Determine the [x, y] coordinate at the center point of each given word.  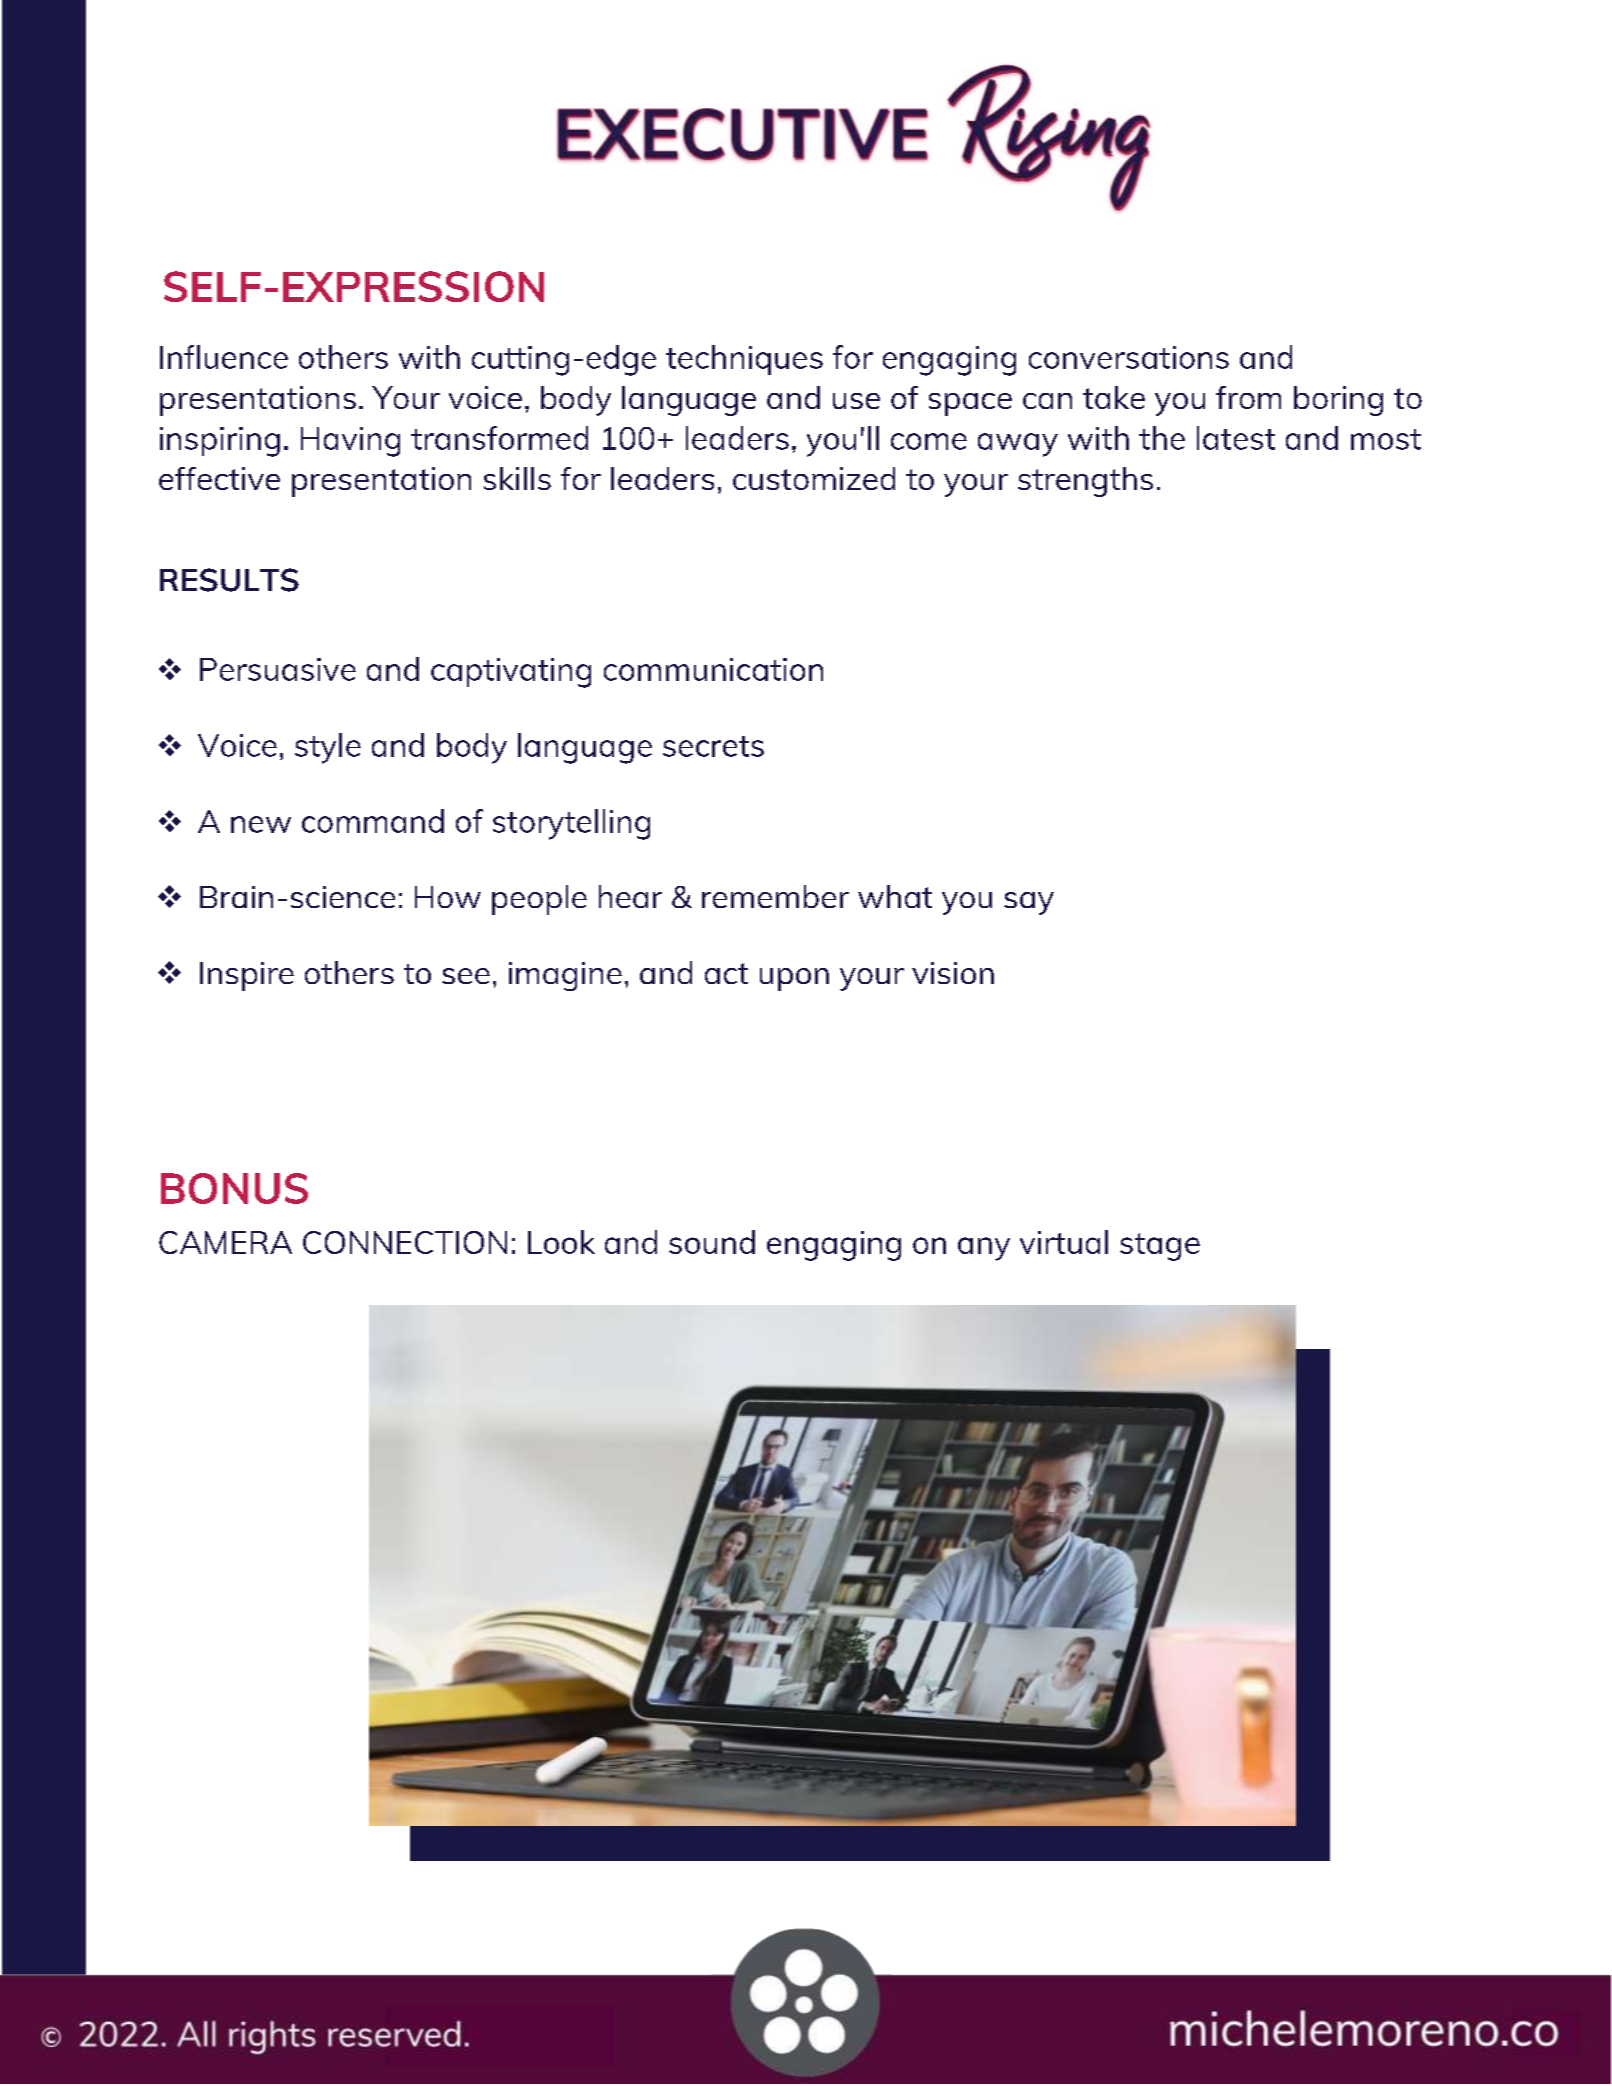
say [1029, 903]
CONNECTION [405, 1242]
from [1248, 397]
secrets [713, 746]
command [373, 821]
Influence [224, 357]
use [856, 401]
